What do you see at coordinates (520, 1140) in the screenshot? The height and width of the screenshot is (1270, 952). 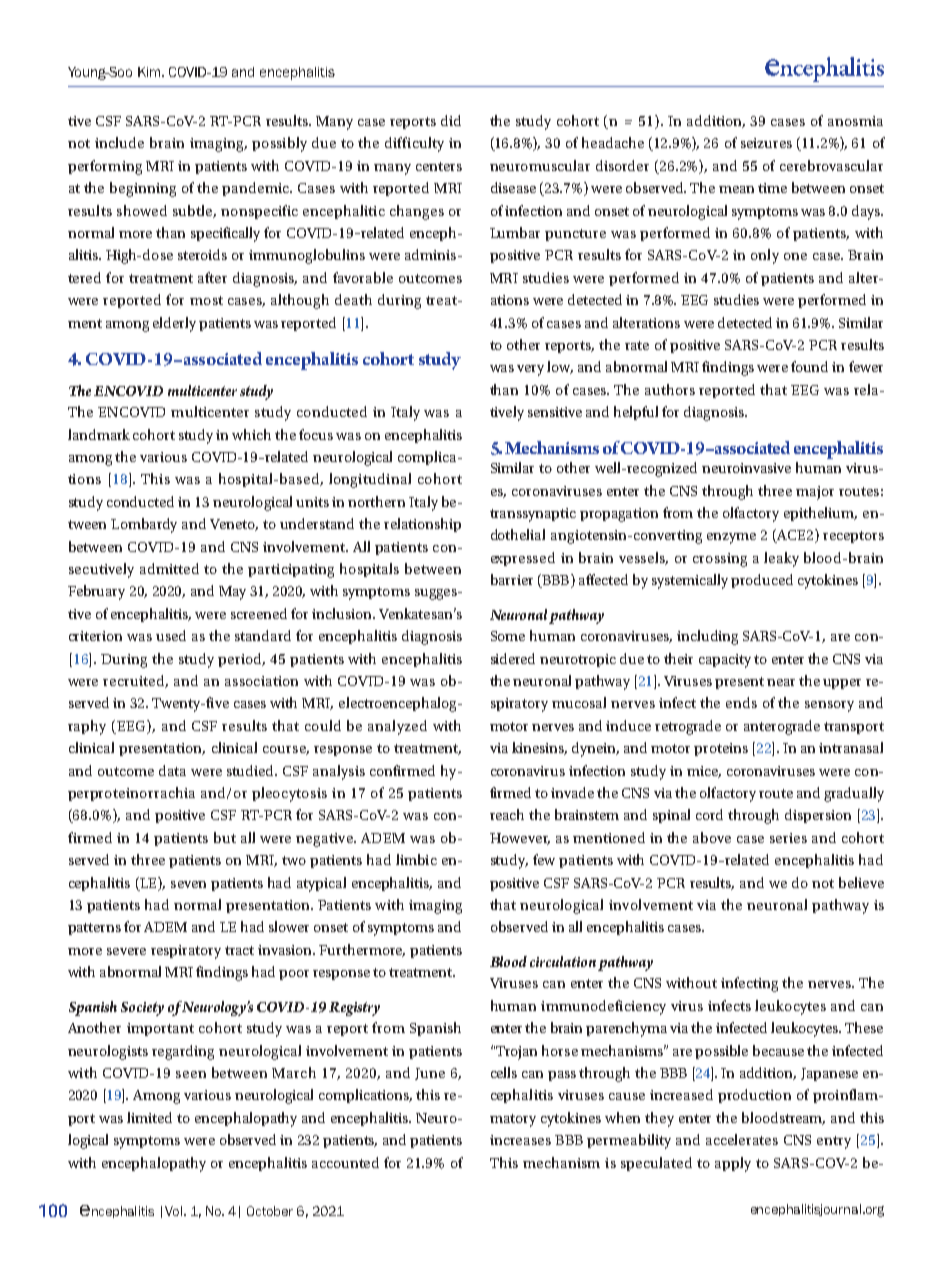 I see `increases` at bounding box center [520, 1140].
